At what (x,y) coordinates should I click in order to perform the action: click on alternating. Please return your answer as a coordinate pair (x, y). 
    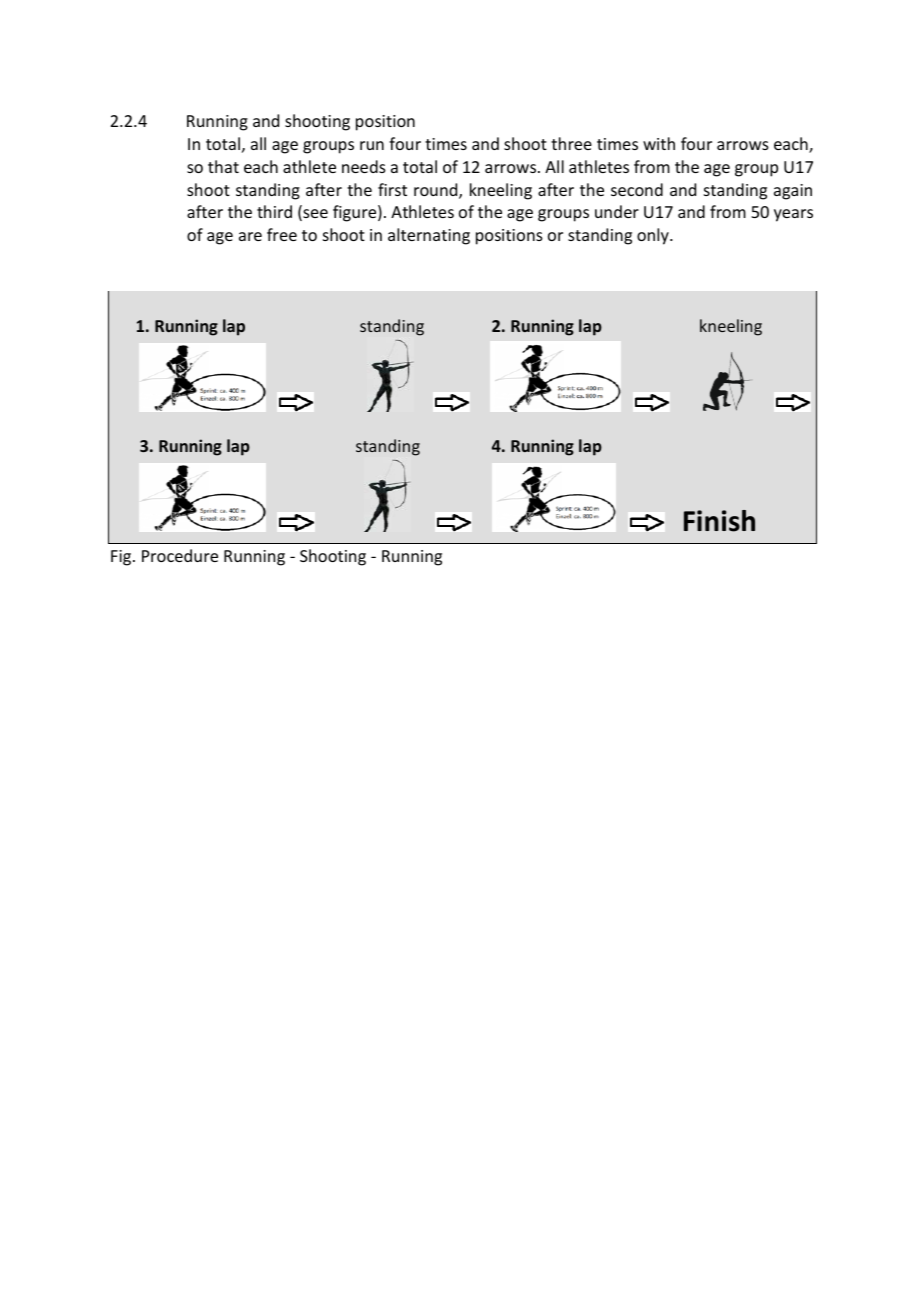
    Looking at the image, I should click on (429, 236).
